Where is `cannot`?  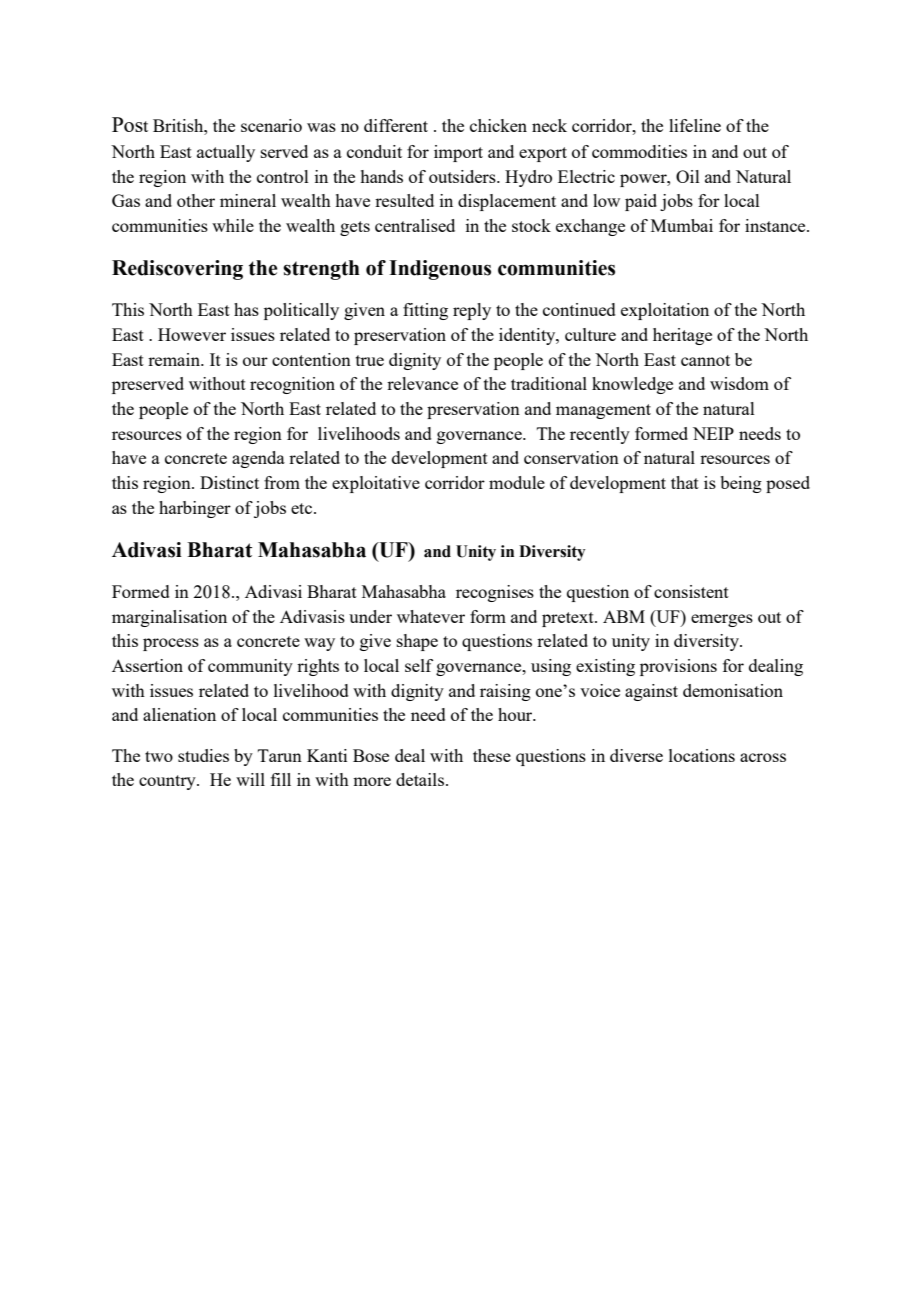
cannot is located at coordinates (705, 360).
